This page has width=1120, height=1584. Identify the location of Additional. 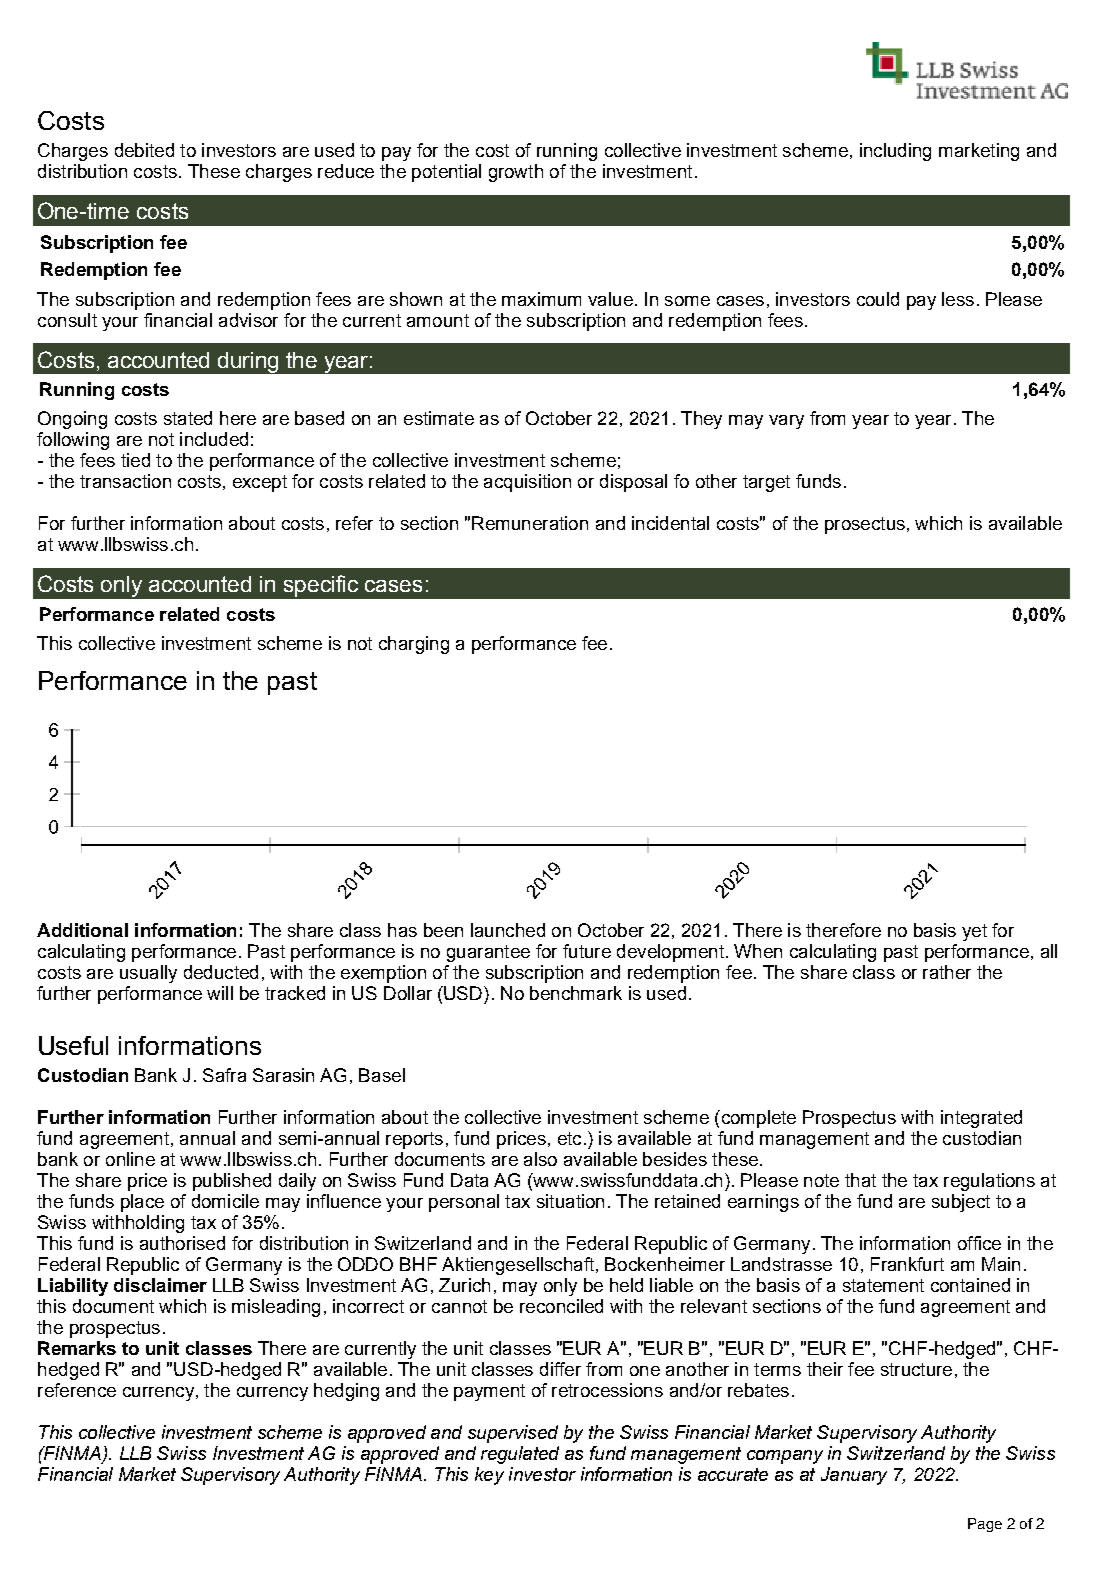
(82, 930).
